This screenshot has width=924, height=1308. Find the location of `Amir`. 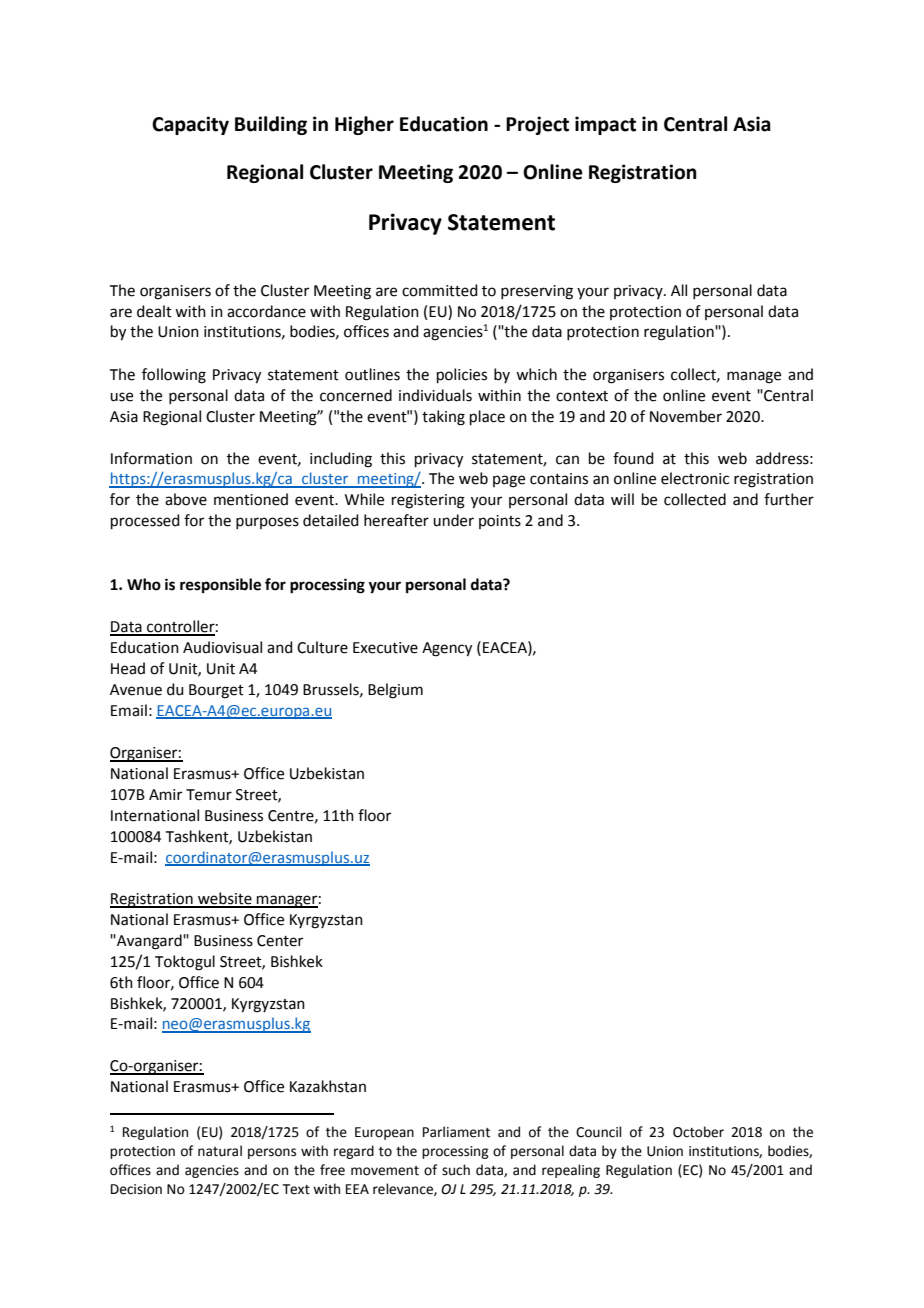

Amir is located at coordinates (165, 794).
